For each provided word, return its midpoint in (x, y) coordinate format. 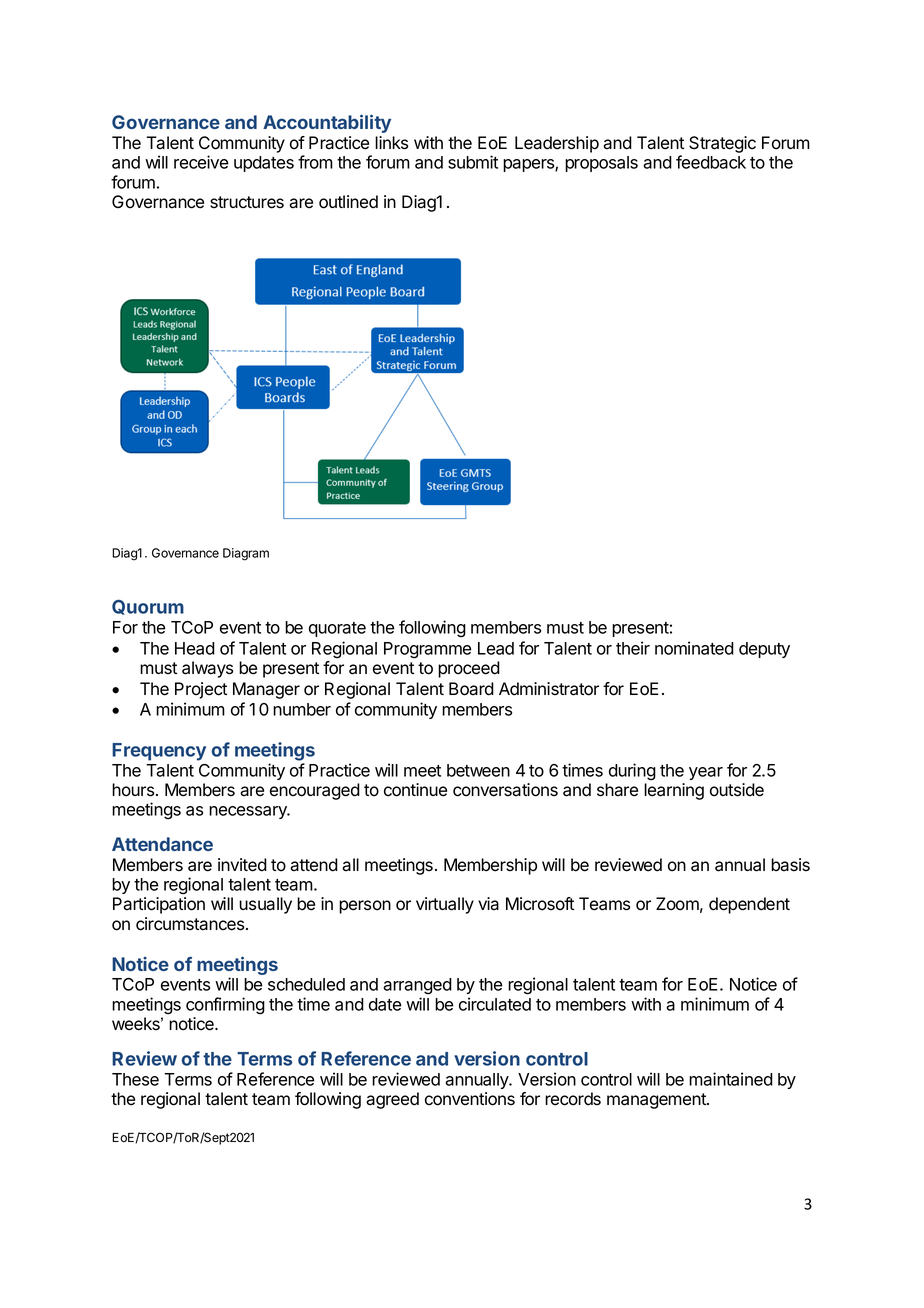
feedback (711, 162)
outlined (348, 202)
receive (201, 162)
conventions (470, 1099)
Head (195, 648)
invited (242, 865)
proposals (601, 164)
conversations (505, 790)
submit (473, 162)
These (135, 1079)
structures (247, 202)
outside (737, 790)
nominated (694, 648)
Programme (427, 650)
